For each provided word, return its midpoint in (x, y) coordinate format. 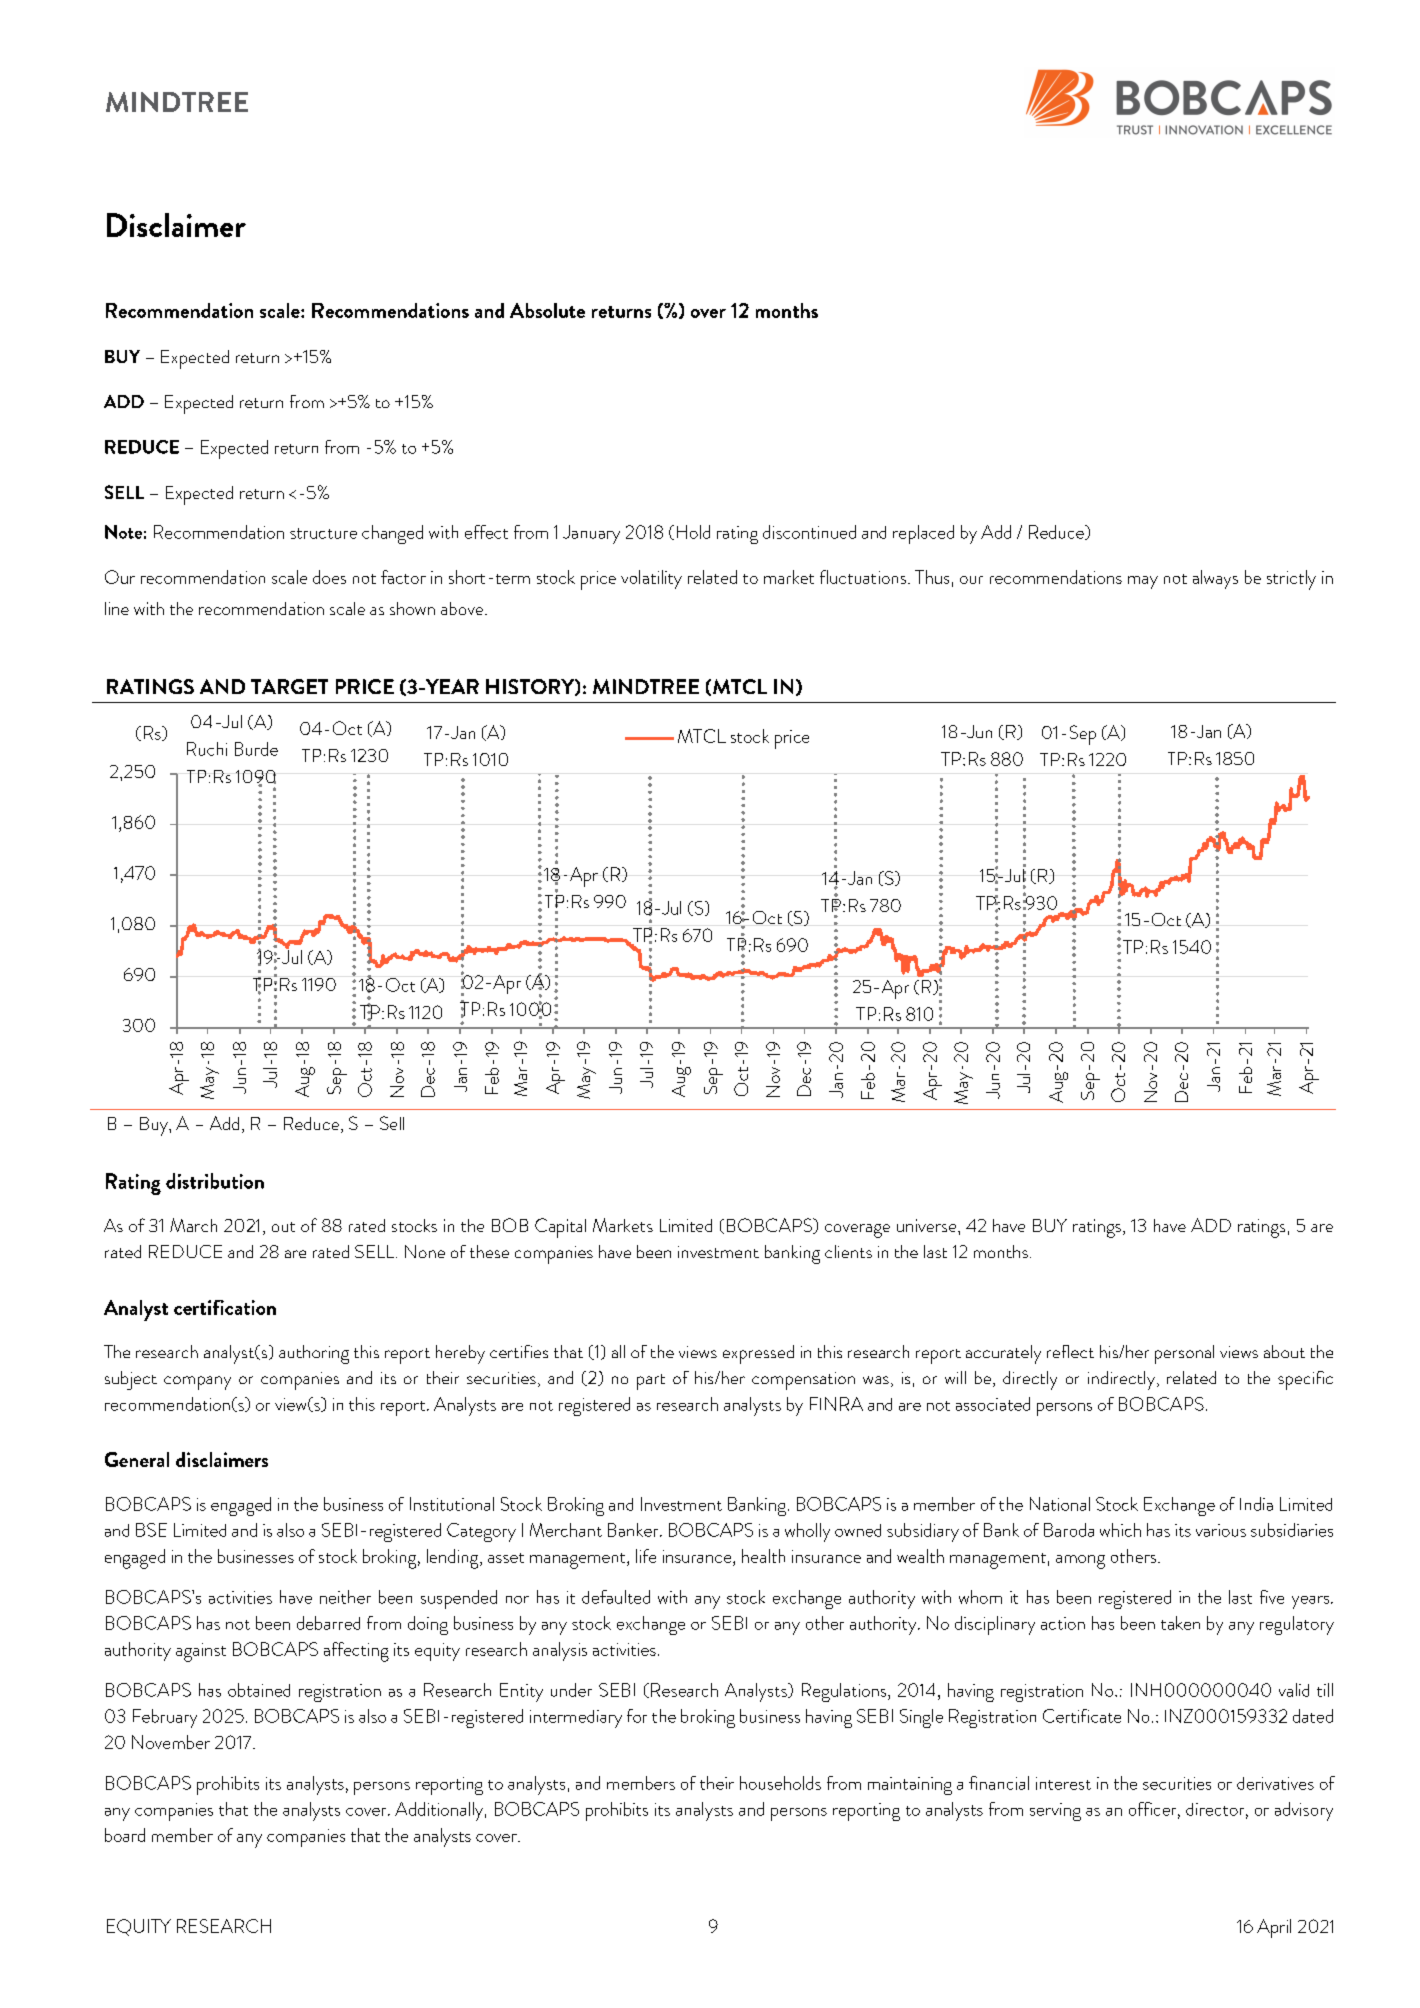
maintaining (910, 1786)
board (125, 1835)
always (1215, 579)
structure (323, 533)
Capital (560, 1228)
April (1274, 1928)
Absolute (547, 310)
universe (928, 1225)
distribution (215, 1181)
